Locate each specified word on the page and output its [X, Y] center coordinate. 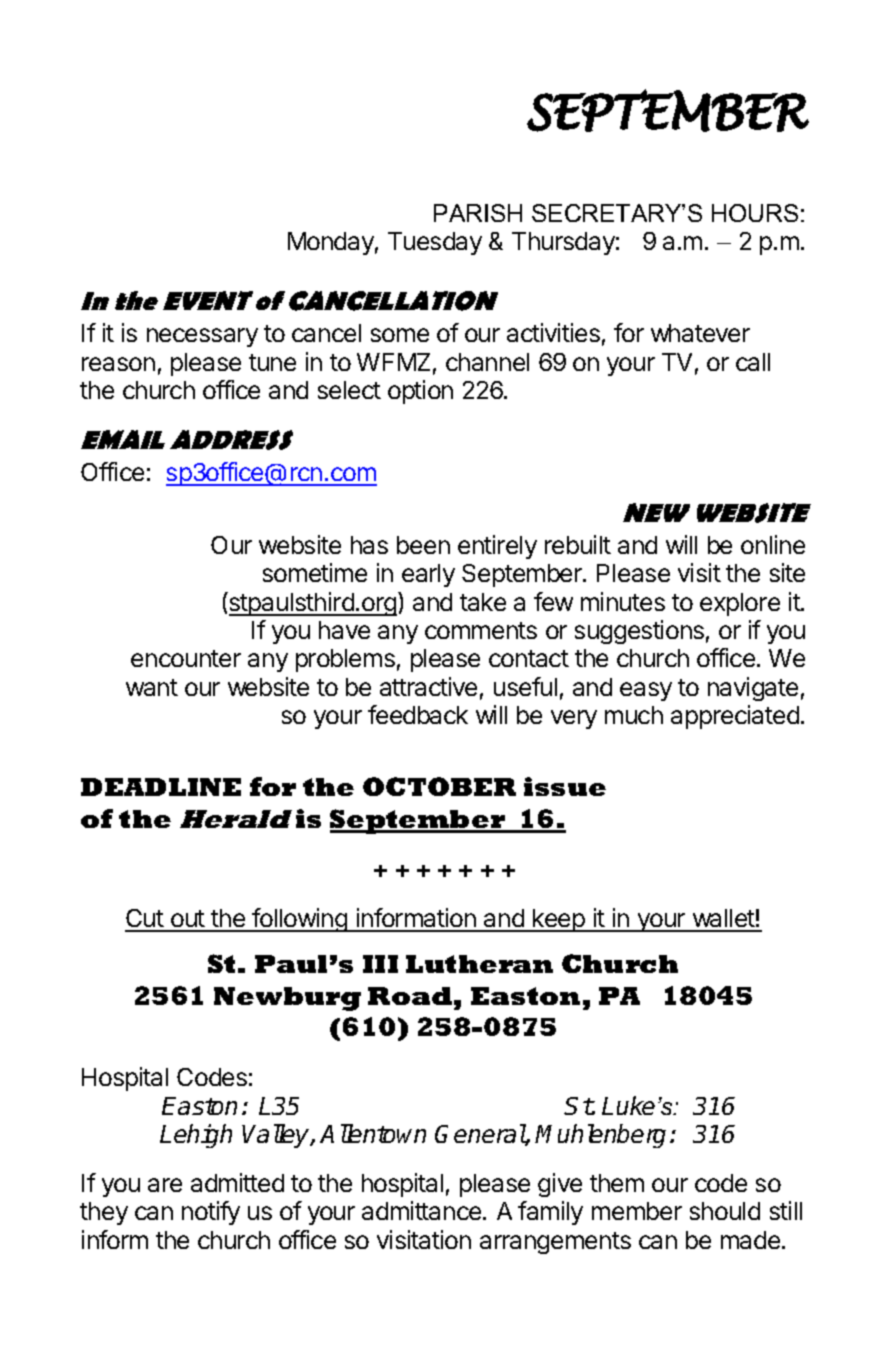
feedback [418, 714]
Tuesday [435, 243]
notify [211, 1213]
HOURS [755, 213]
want [152, 687]
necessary [202, 337]
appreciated [735, 717]
